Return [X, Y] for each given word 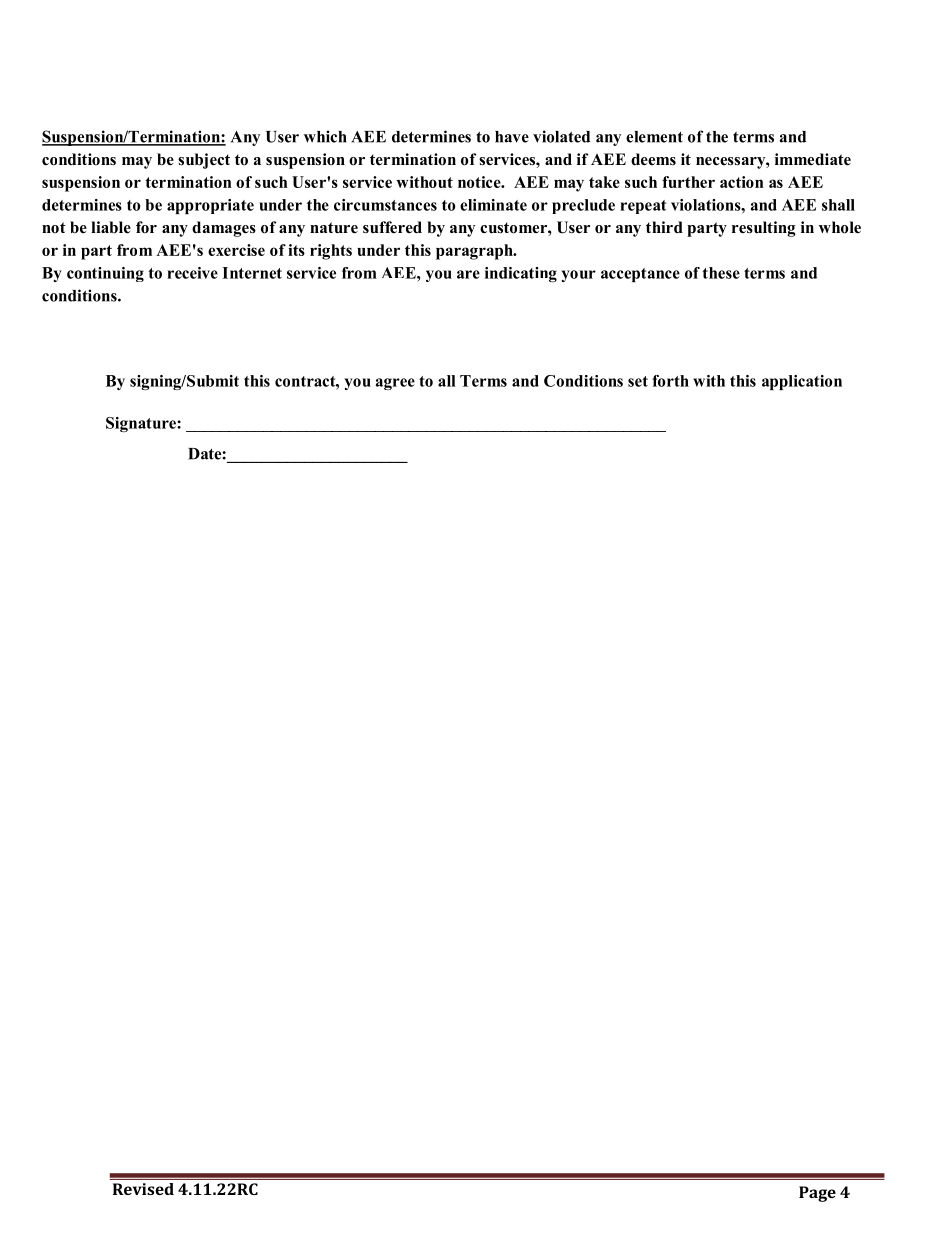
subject [204, 161]
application [802, 382]
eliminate [493, 205]
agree [395, 384]
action [742, 182]
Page [817, 1194]
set [638, 381]
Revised [143, 1189]
